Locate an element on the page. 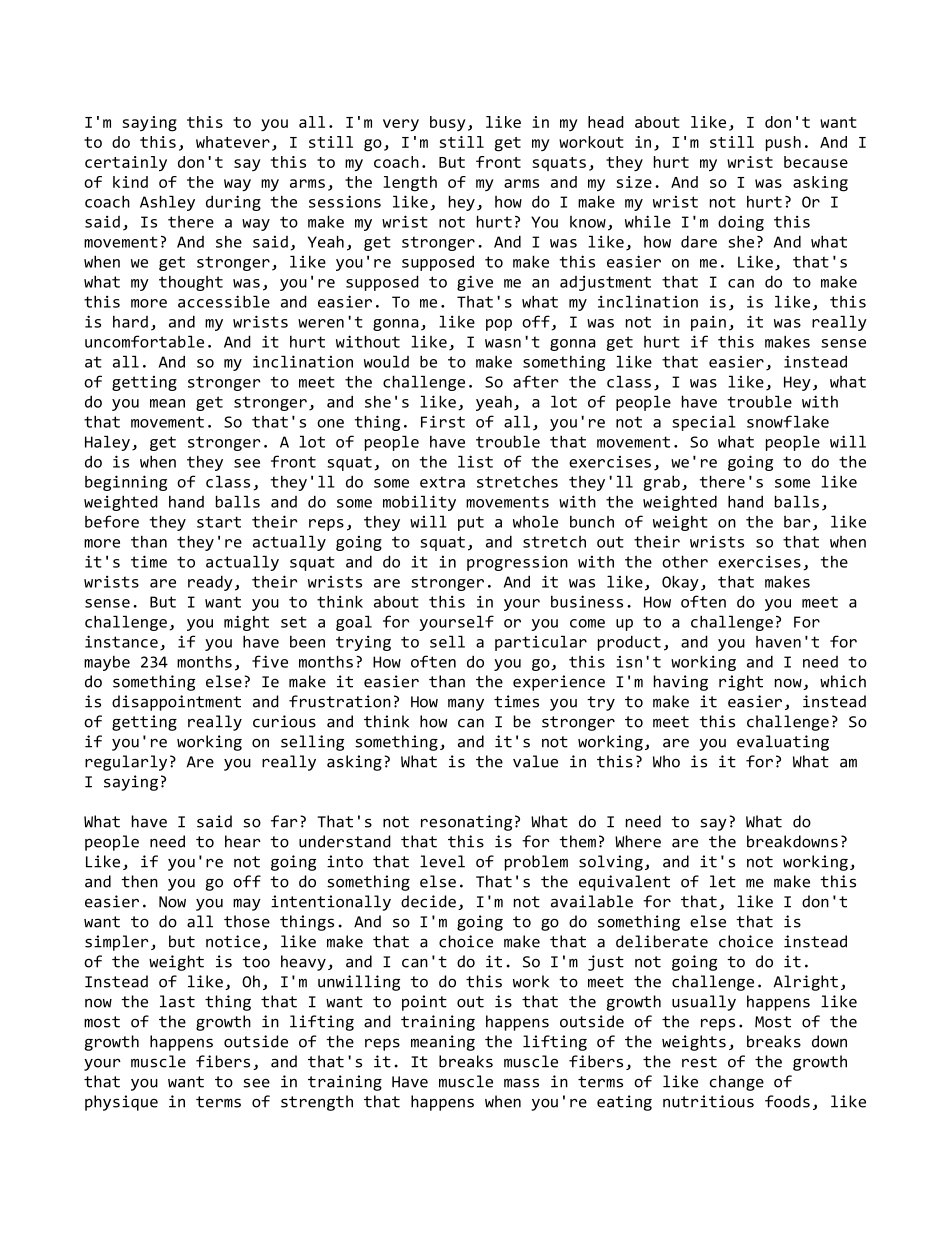 This document has height=1233, width=952. list is located at coordinates (475, 461).
